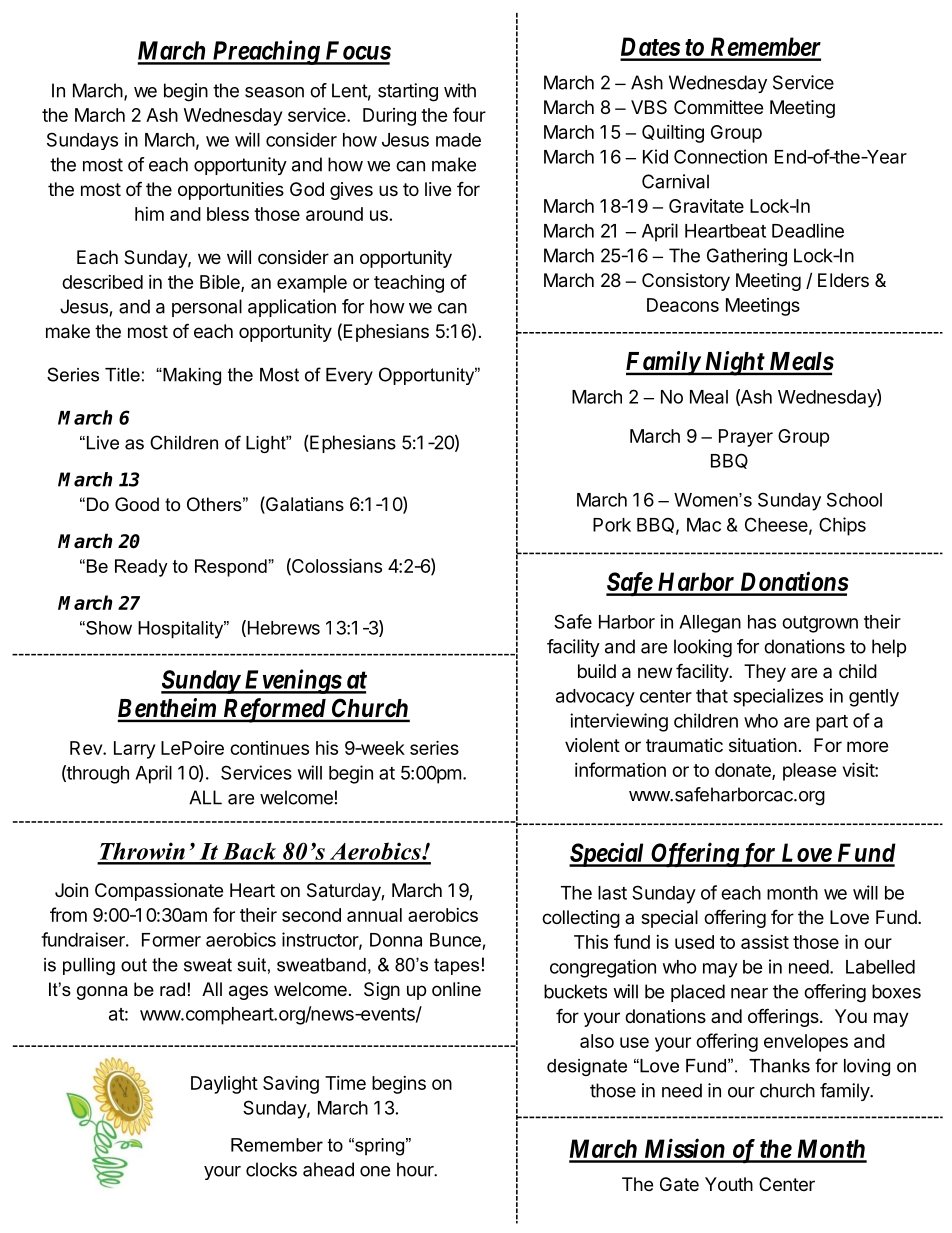 The height and width of the page is (1233, 952). I want to click on outgrown, so click(820, 624).
